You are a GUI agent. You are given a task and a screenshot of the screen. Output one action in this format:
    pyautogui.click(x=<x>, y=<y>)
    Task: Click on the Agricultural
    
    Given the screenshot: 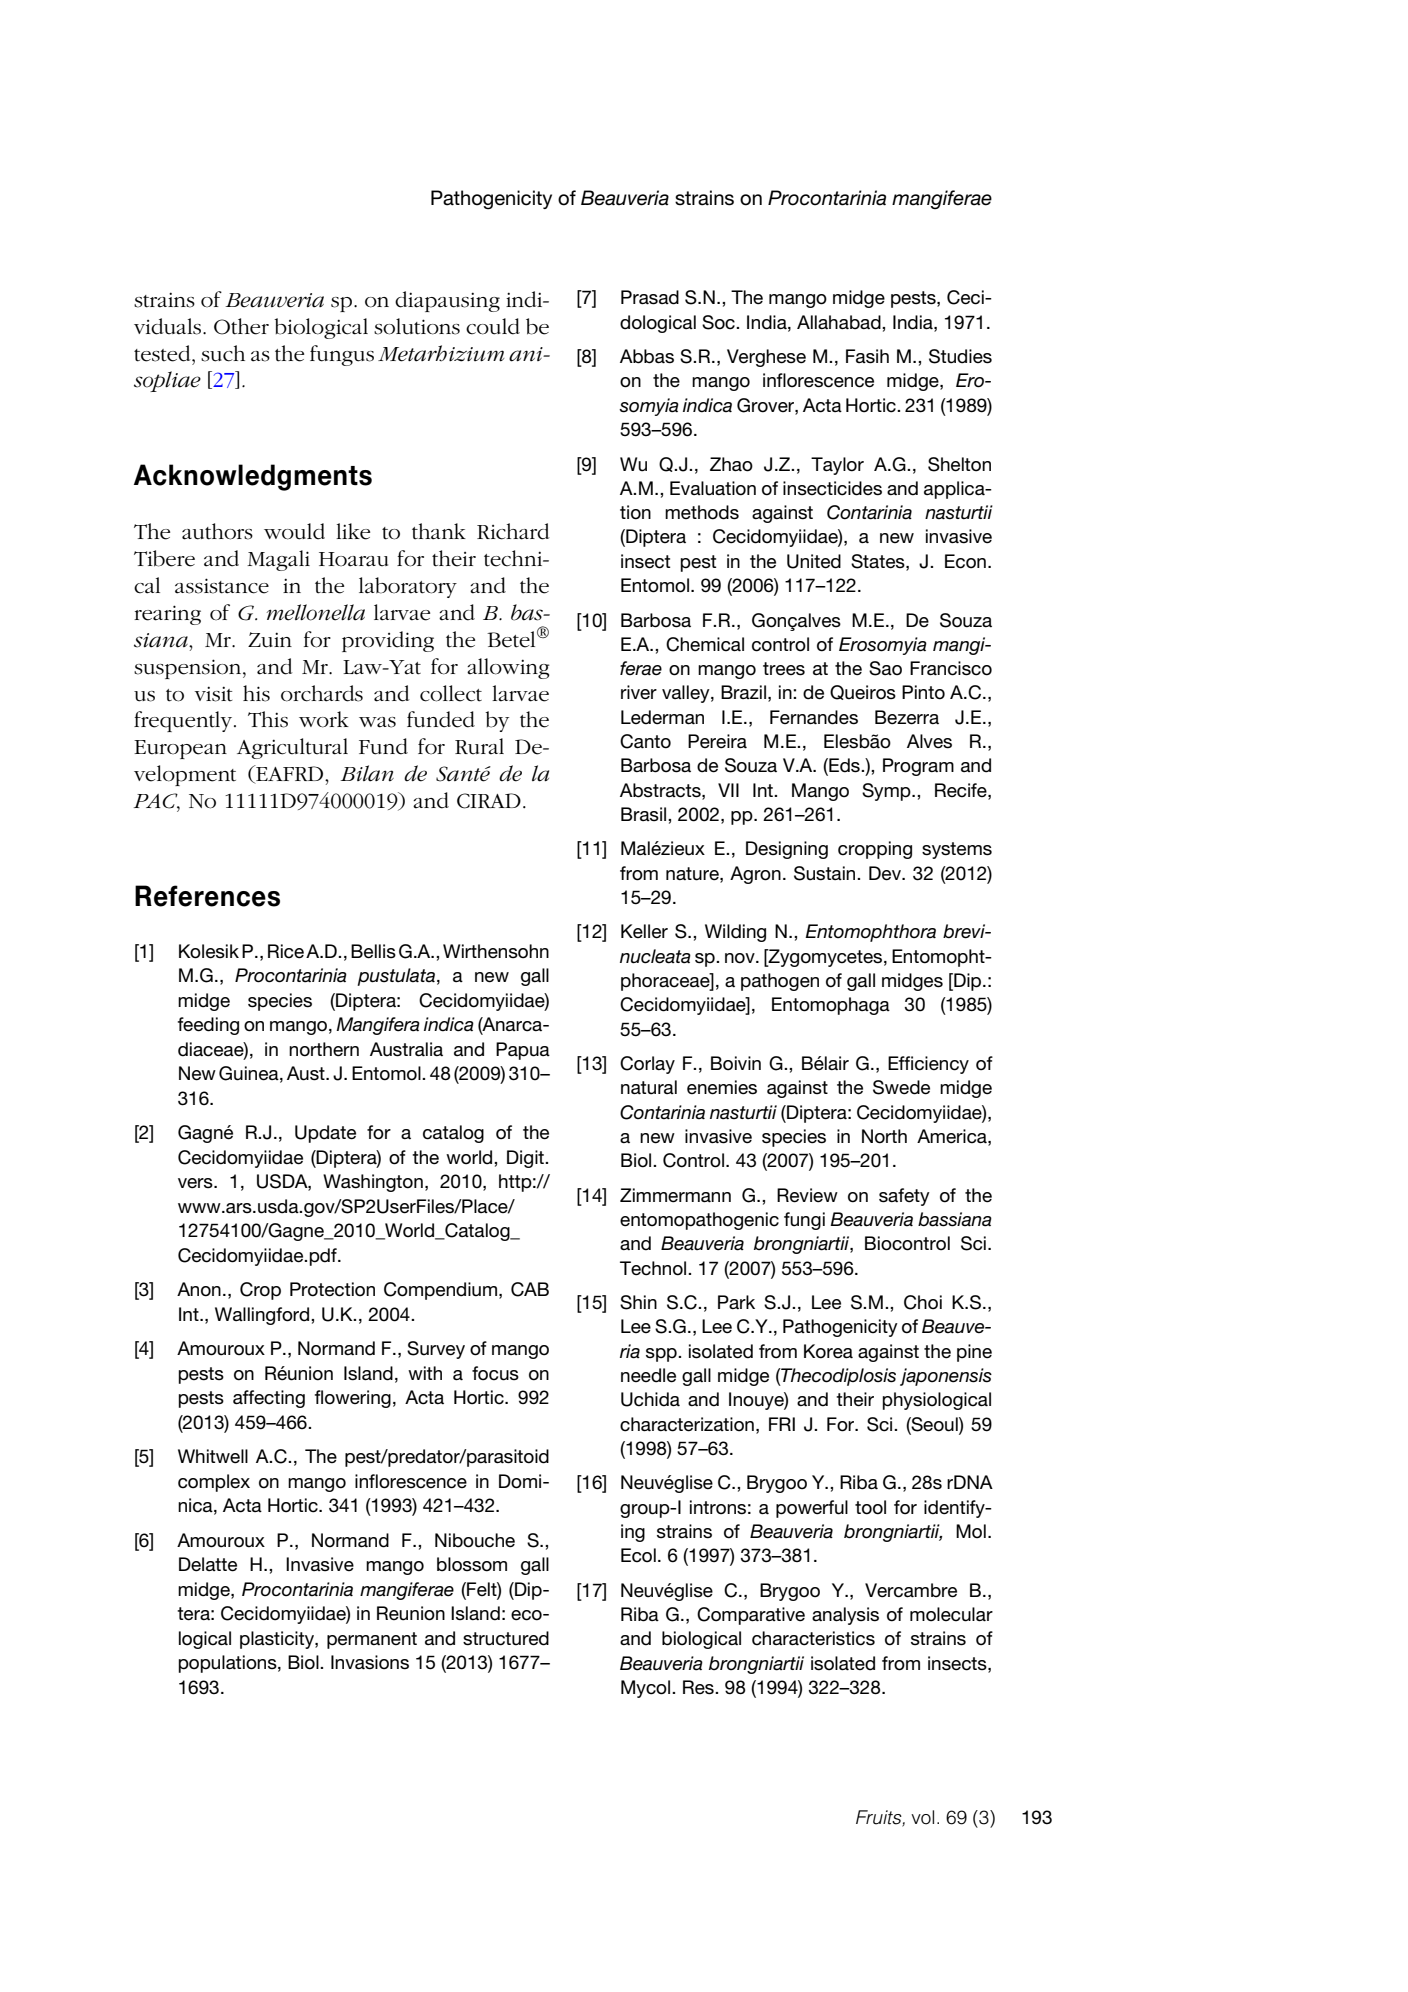 What is the action you would take?
    pyautogui.click(x=292, y=748)
